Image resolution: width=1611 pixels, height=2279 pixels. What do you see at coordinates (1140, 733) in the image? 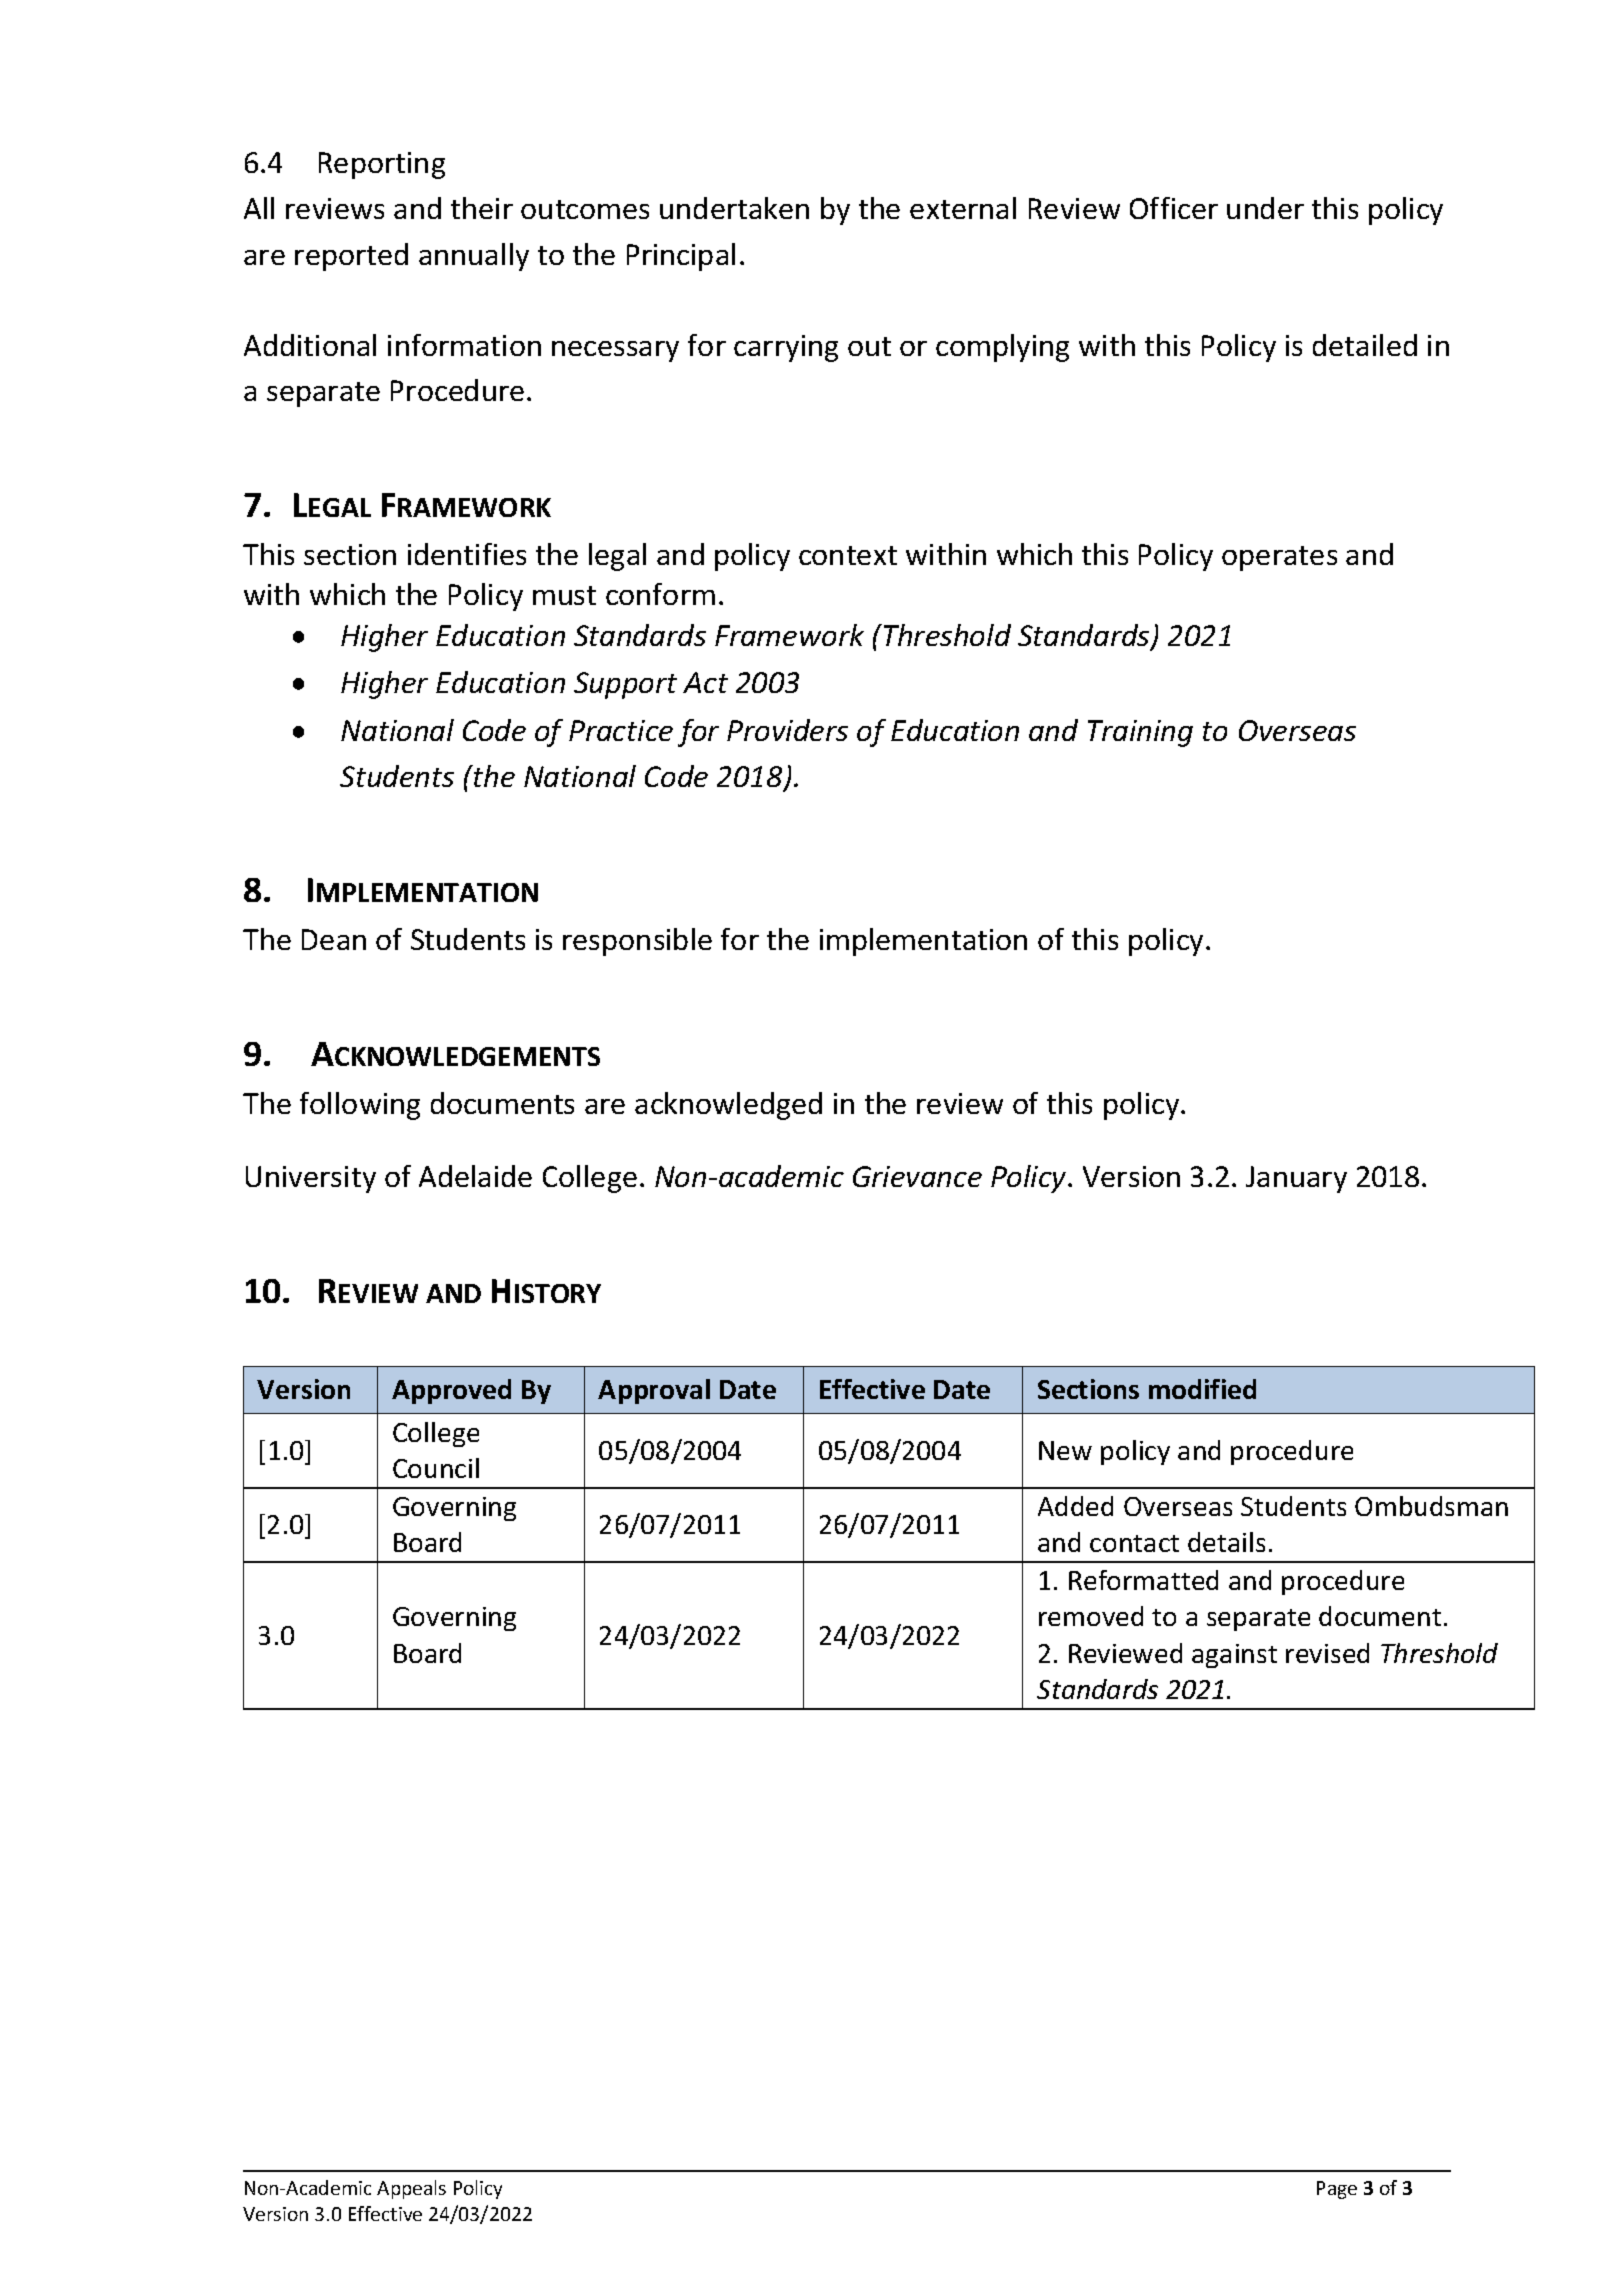
I see `Training` at bounding box center [1140, 733].
